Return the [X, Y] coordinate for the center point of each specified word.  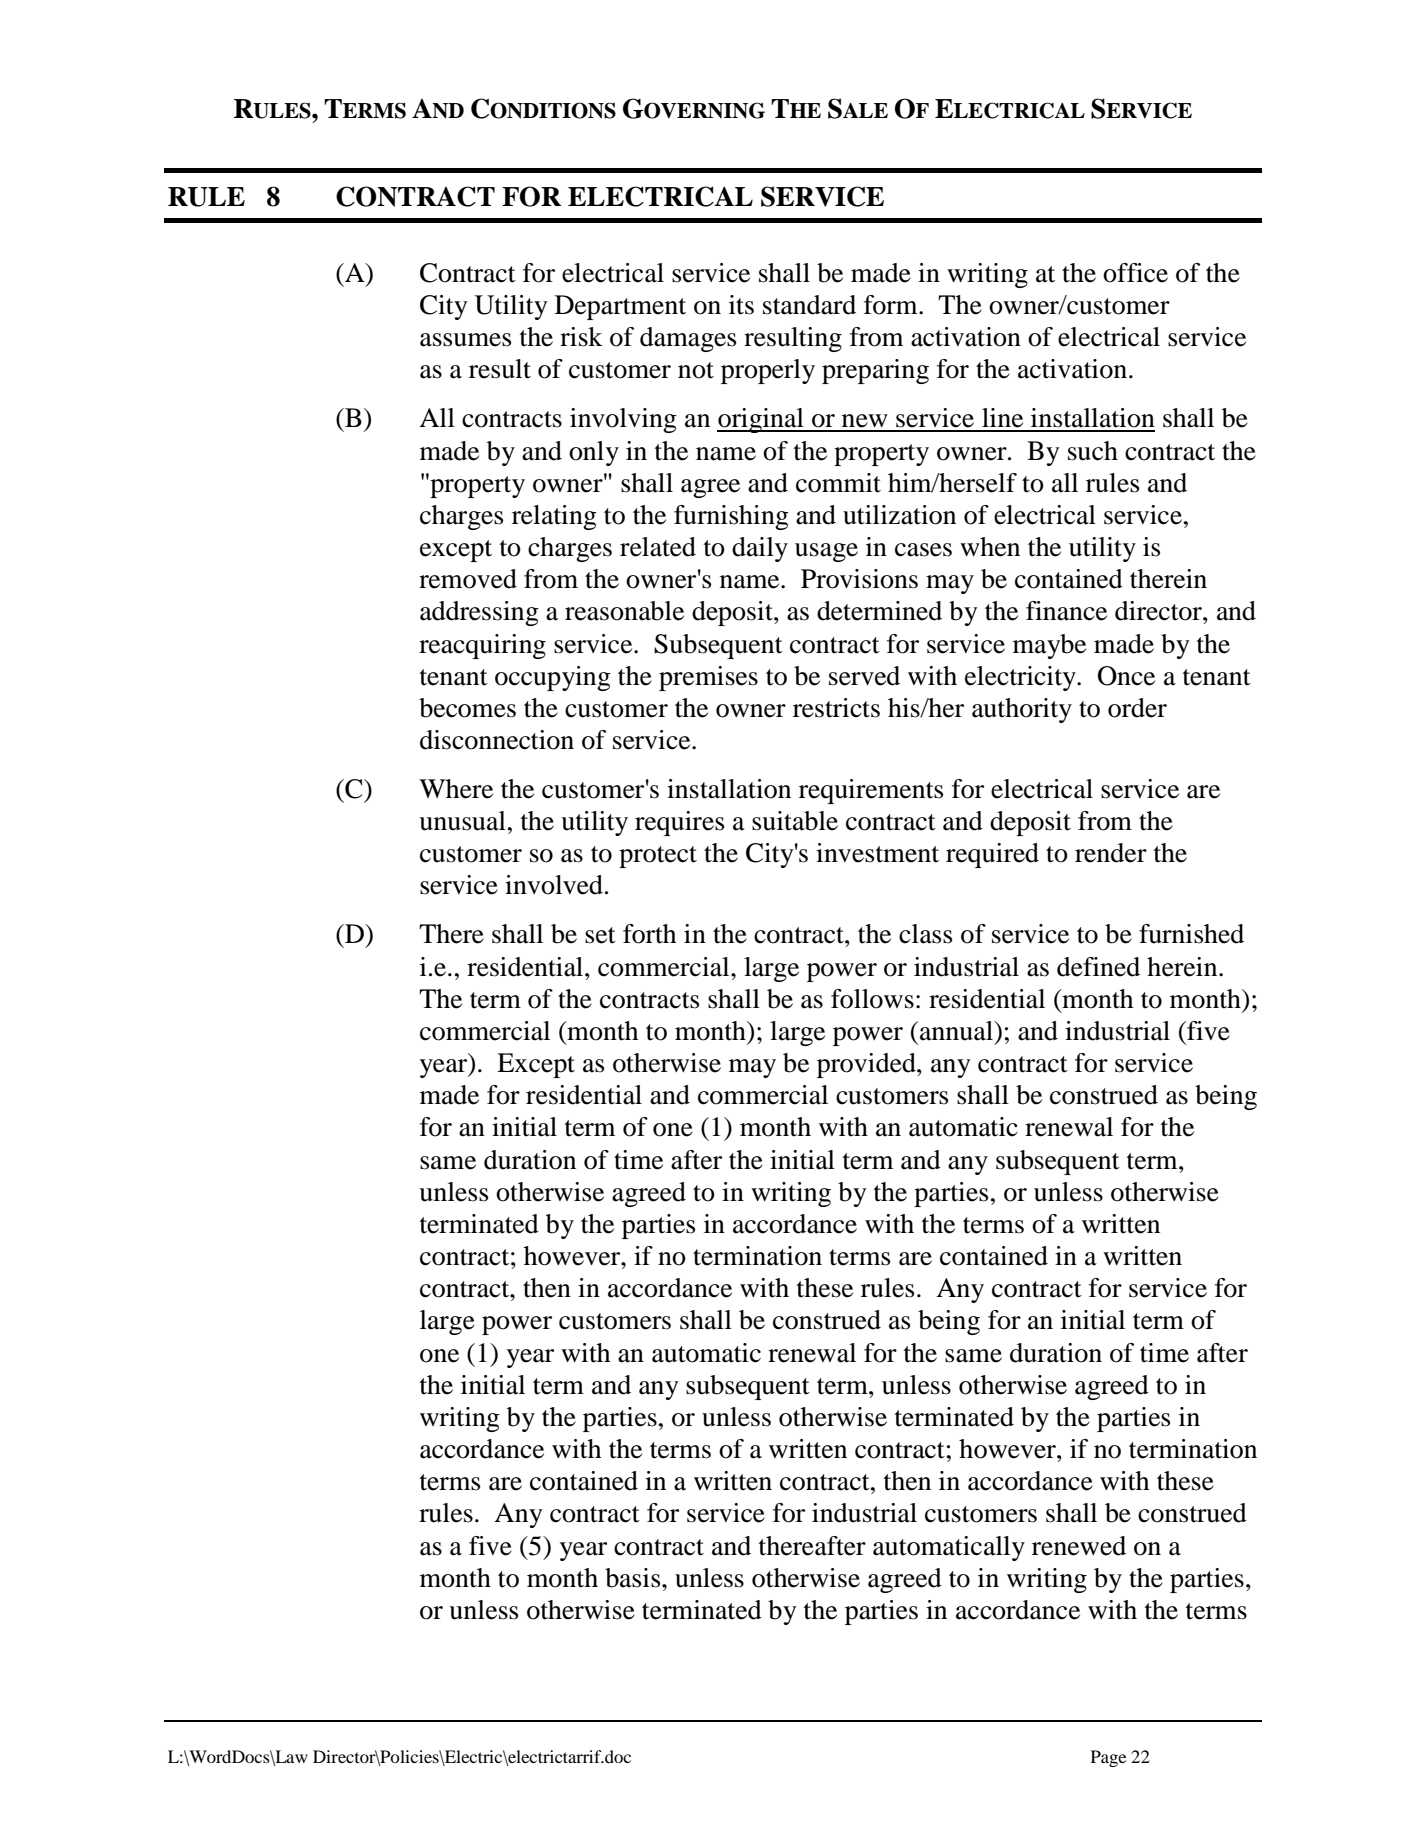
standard [809, 305]
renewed [1079, 1546]
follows [872, 999]
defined [1098, 967]
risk [581, 337]
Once [1126, 676]
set [600, 935]
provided [867, 1065]
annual [958, 1031]
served [864, 676]
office [1135, 273]
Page [1108, 1758]
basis [634, 1578]
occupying [553, 678]
